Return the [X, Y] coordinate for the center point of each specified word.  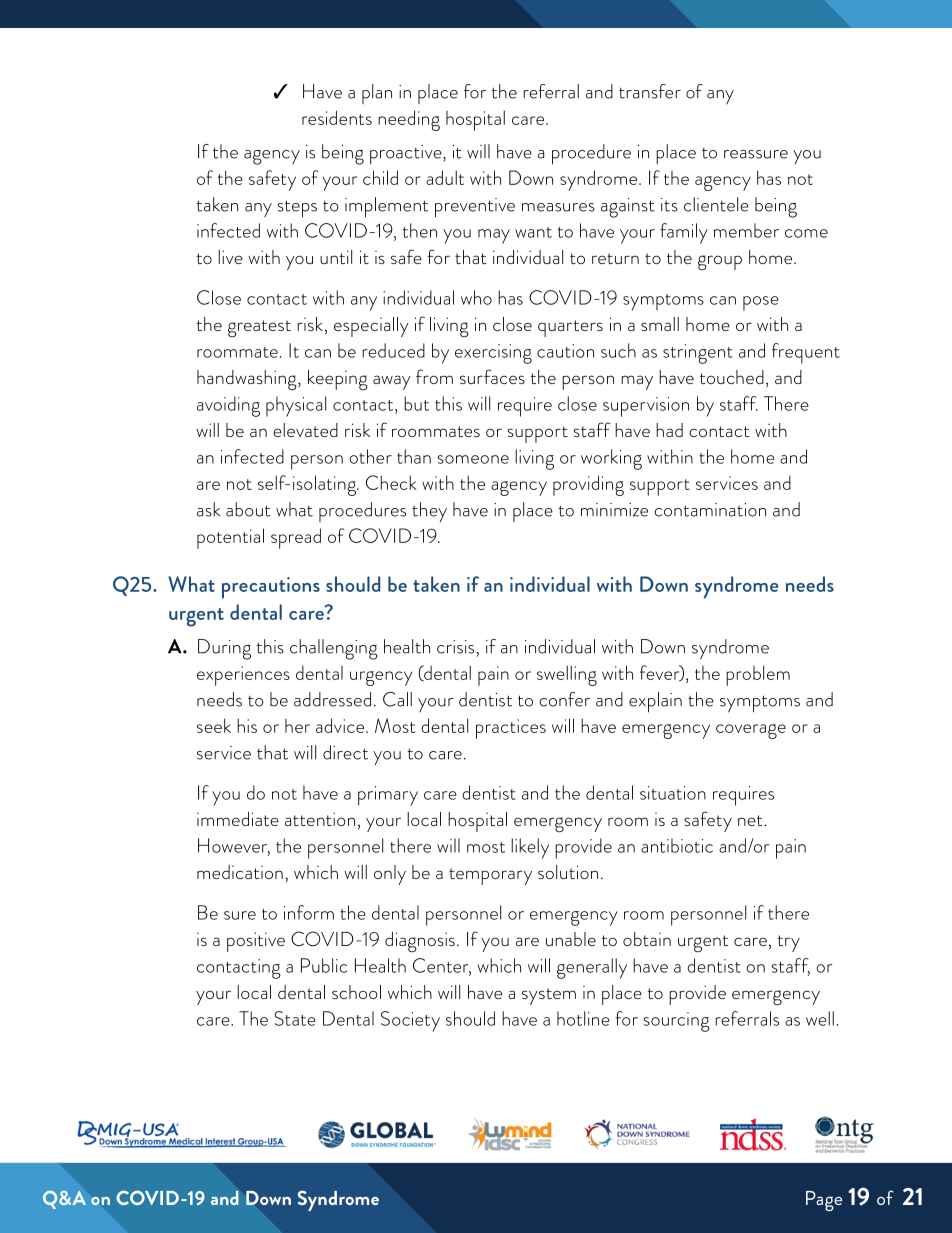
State [295, 1018]
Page [824, 1201]
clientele [716, 204]
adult [445, 177]
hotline [583, 1018]
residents [337, 117]
